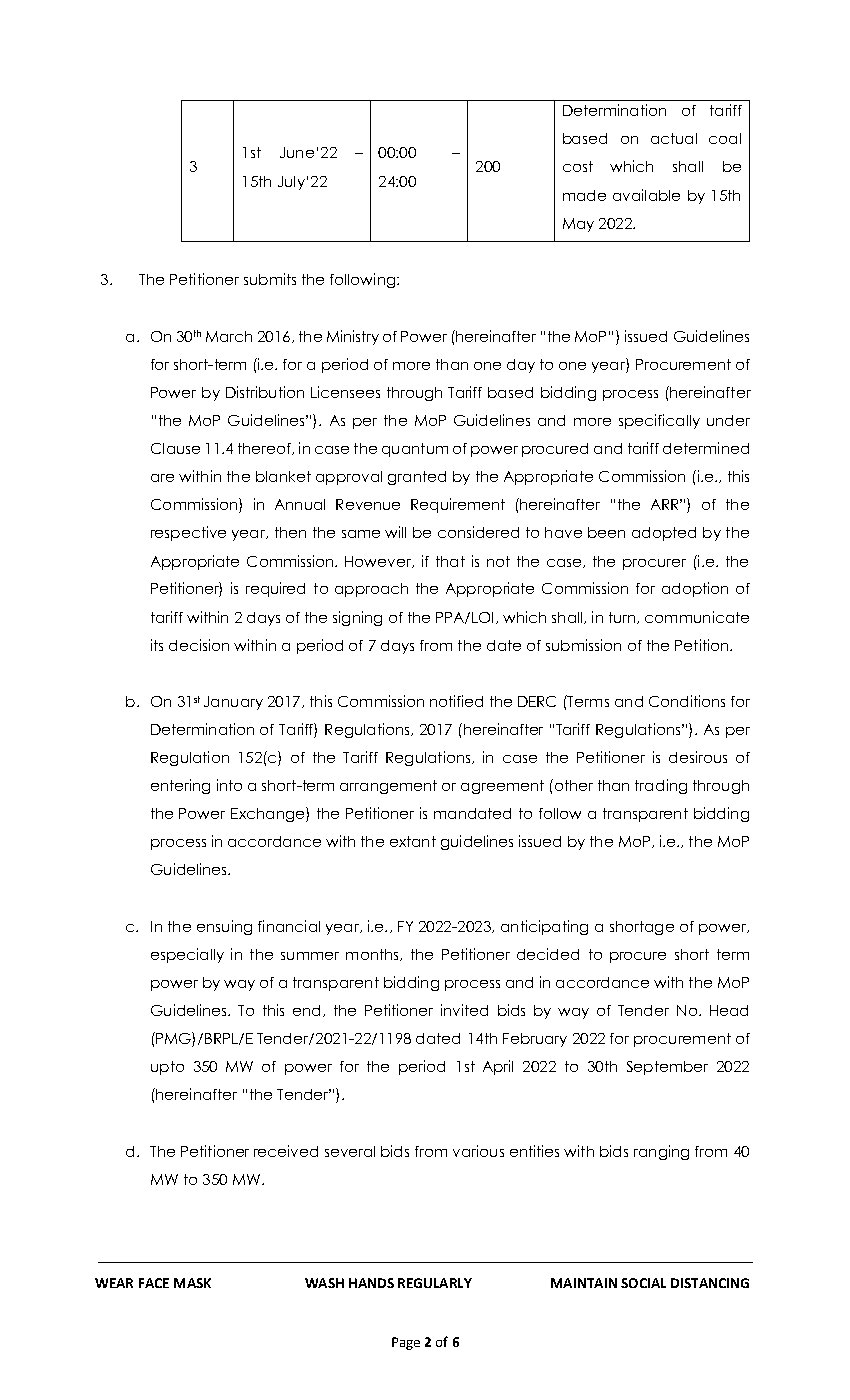 This screenshot has width=850, height=1400. Describe the element at coordinates (450, 561) in the screenshot. I see `that` at that location.
